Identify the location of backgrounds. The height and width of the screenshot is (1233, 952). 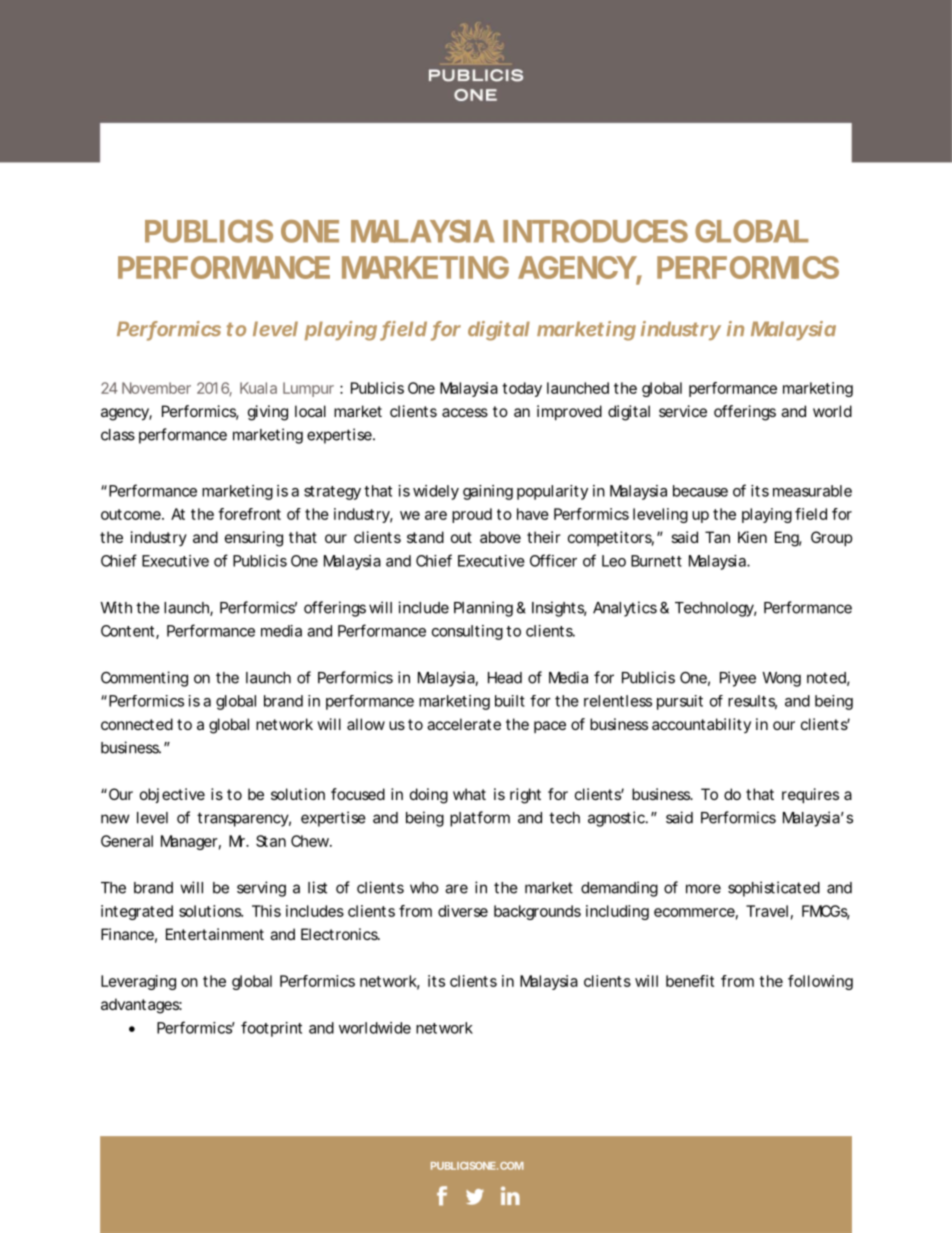
(537, 912).
